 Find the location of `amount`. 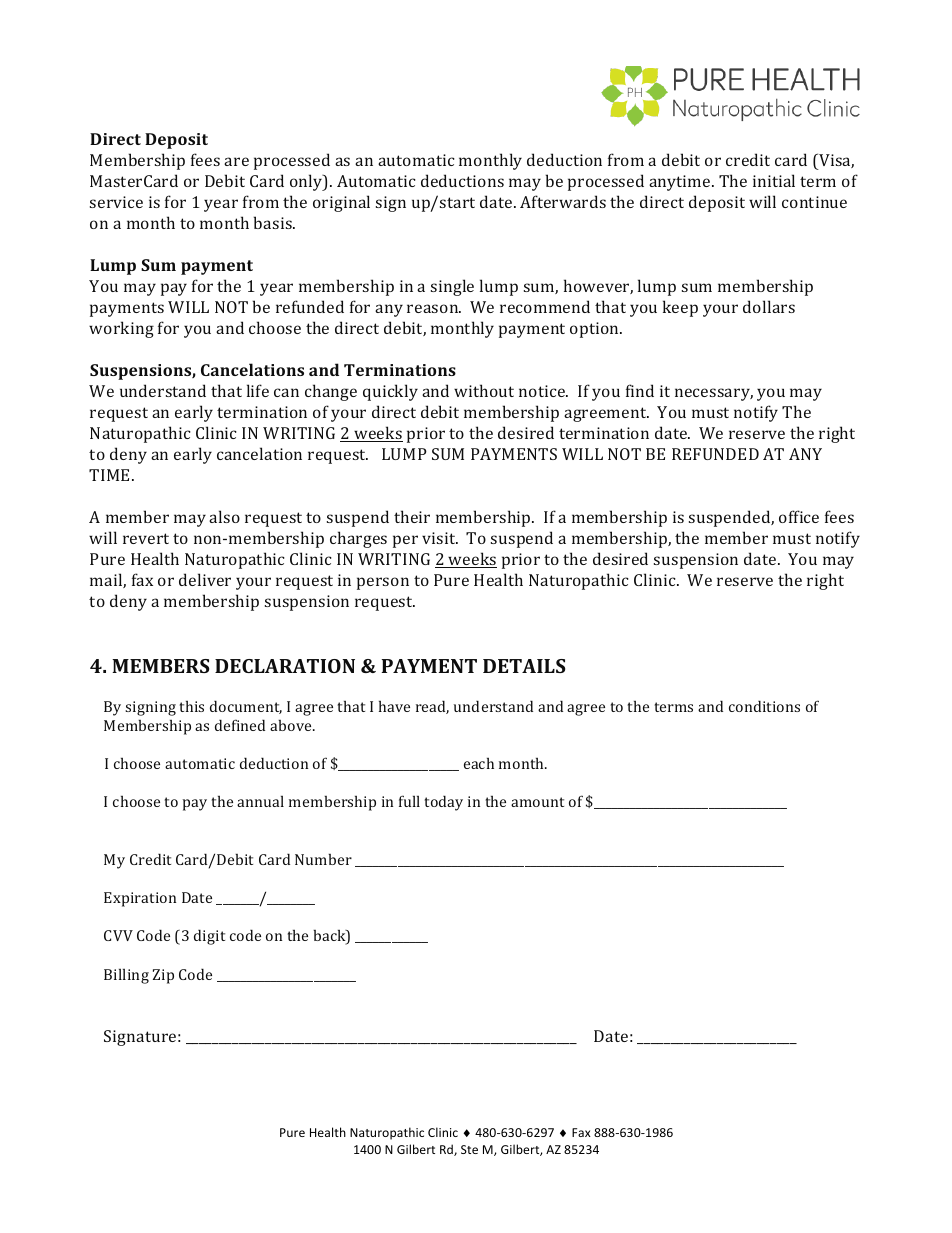

amount is located at coordinates (537, 802).
